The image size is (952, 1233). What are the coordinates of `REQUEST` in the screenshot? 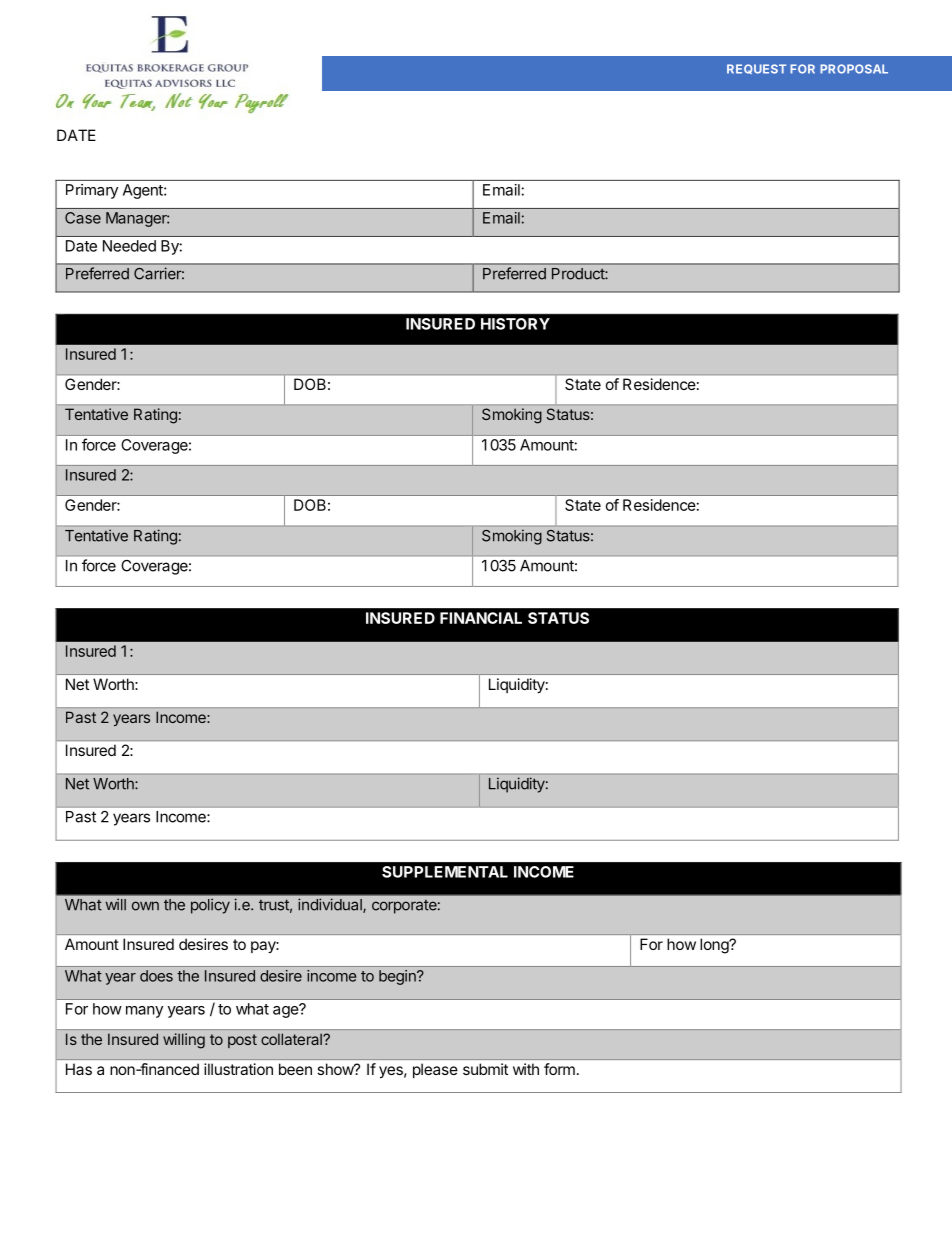 It's located at (756, 69).
